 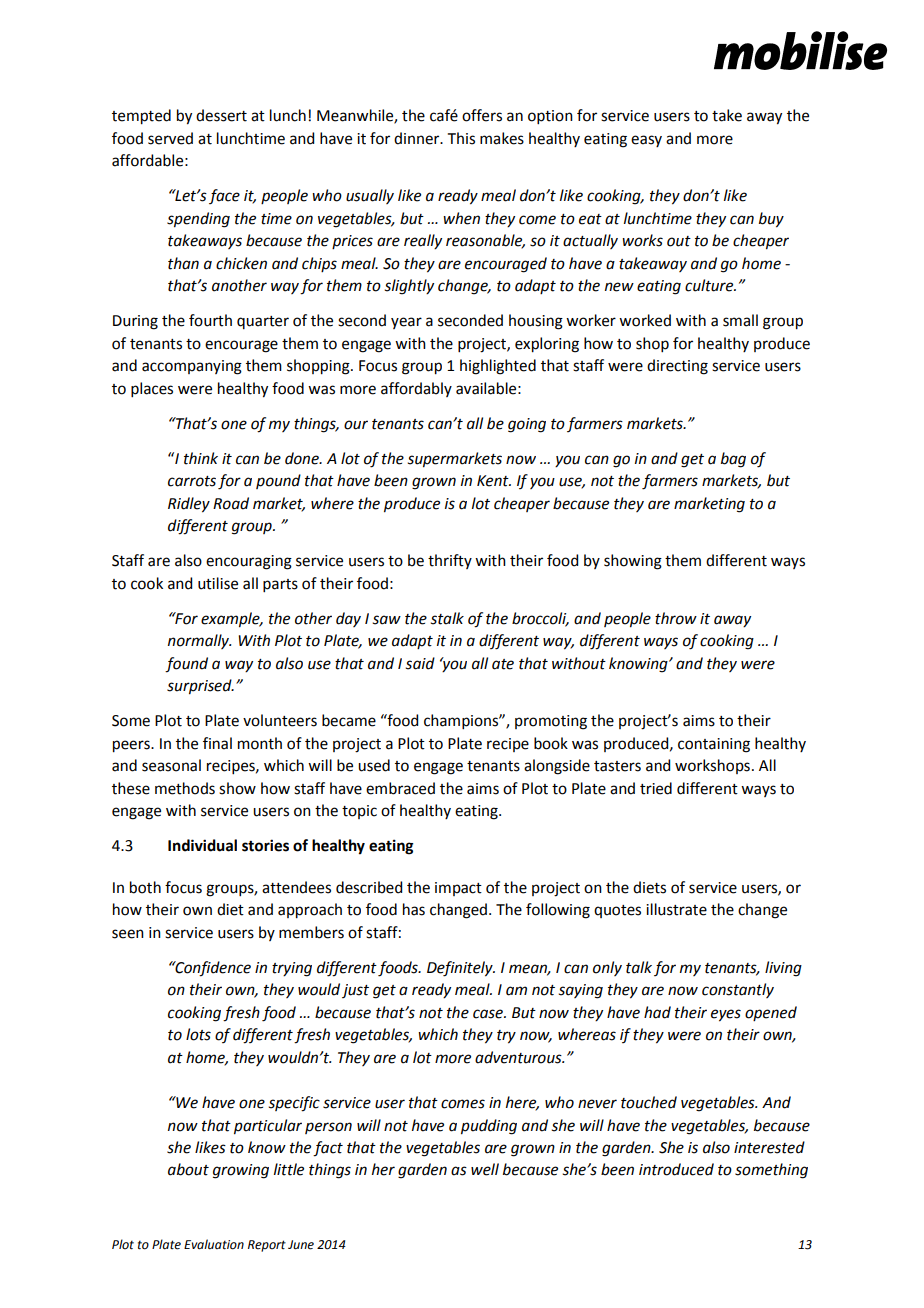 I want to click on This, so click(x=461, y=138).
